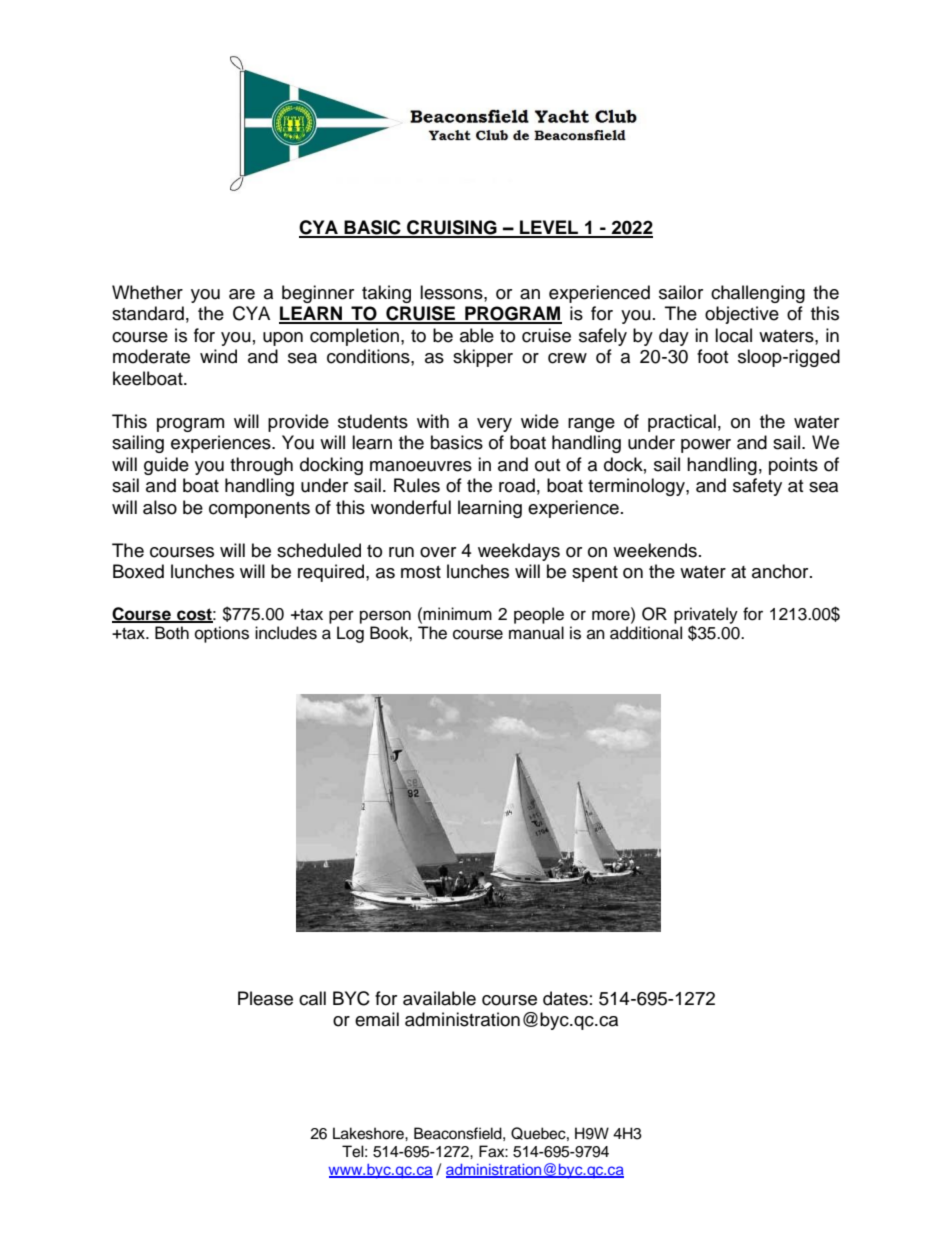 This screenshot has width=952, height=1233. I want to click on CRUISING, so click(452, 228).
